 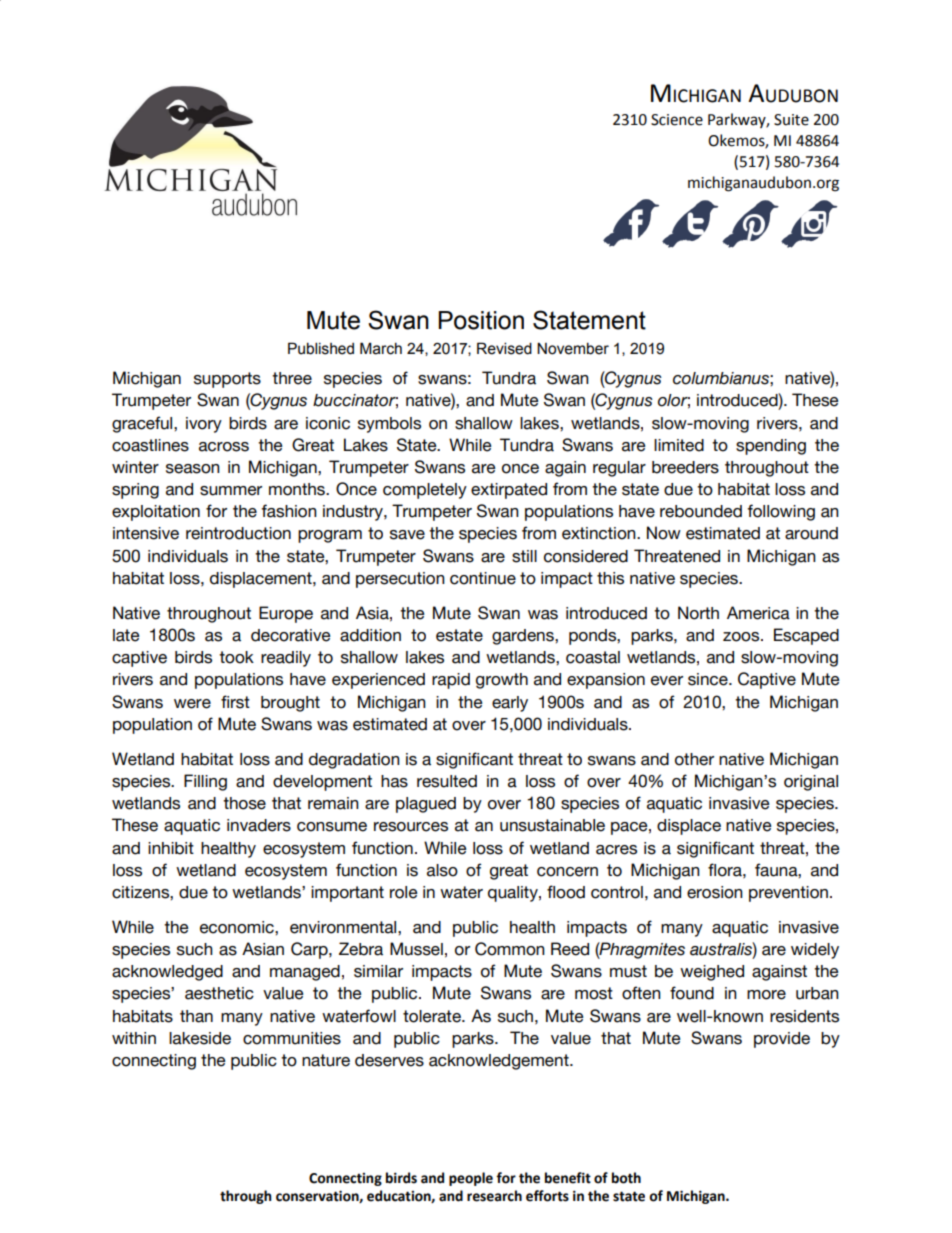 I want to click on people, so click(x=471, y=1179).
